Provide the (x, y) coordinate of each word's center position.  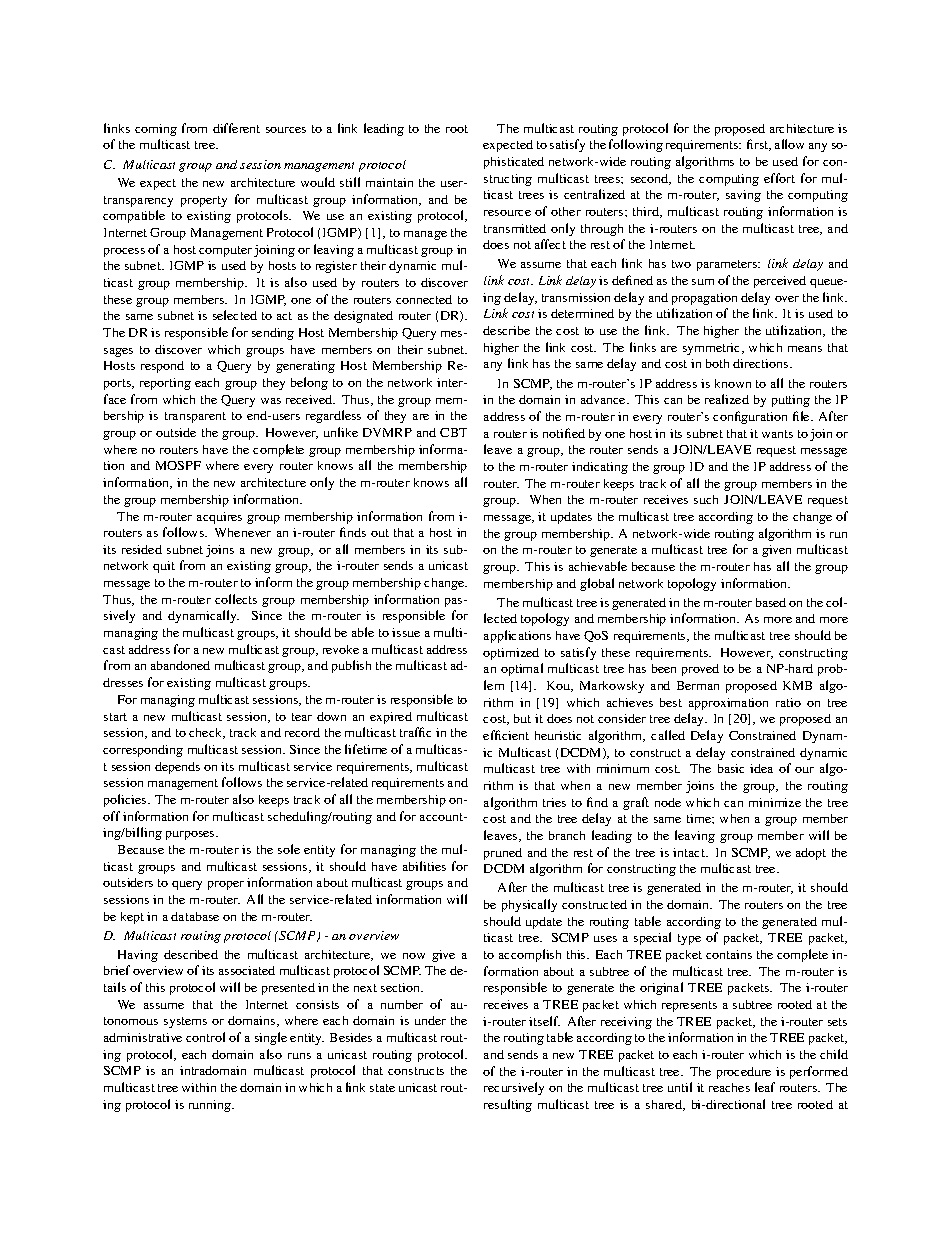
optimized (511, 654)
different (236, 128)
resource (507, 213)
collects (236, 599)
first (759, 145)
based (771, 602)
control (205, 1037)
